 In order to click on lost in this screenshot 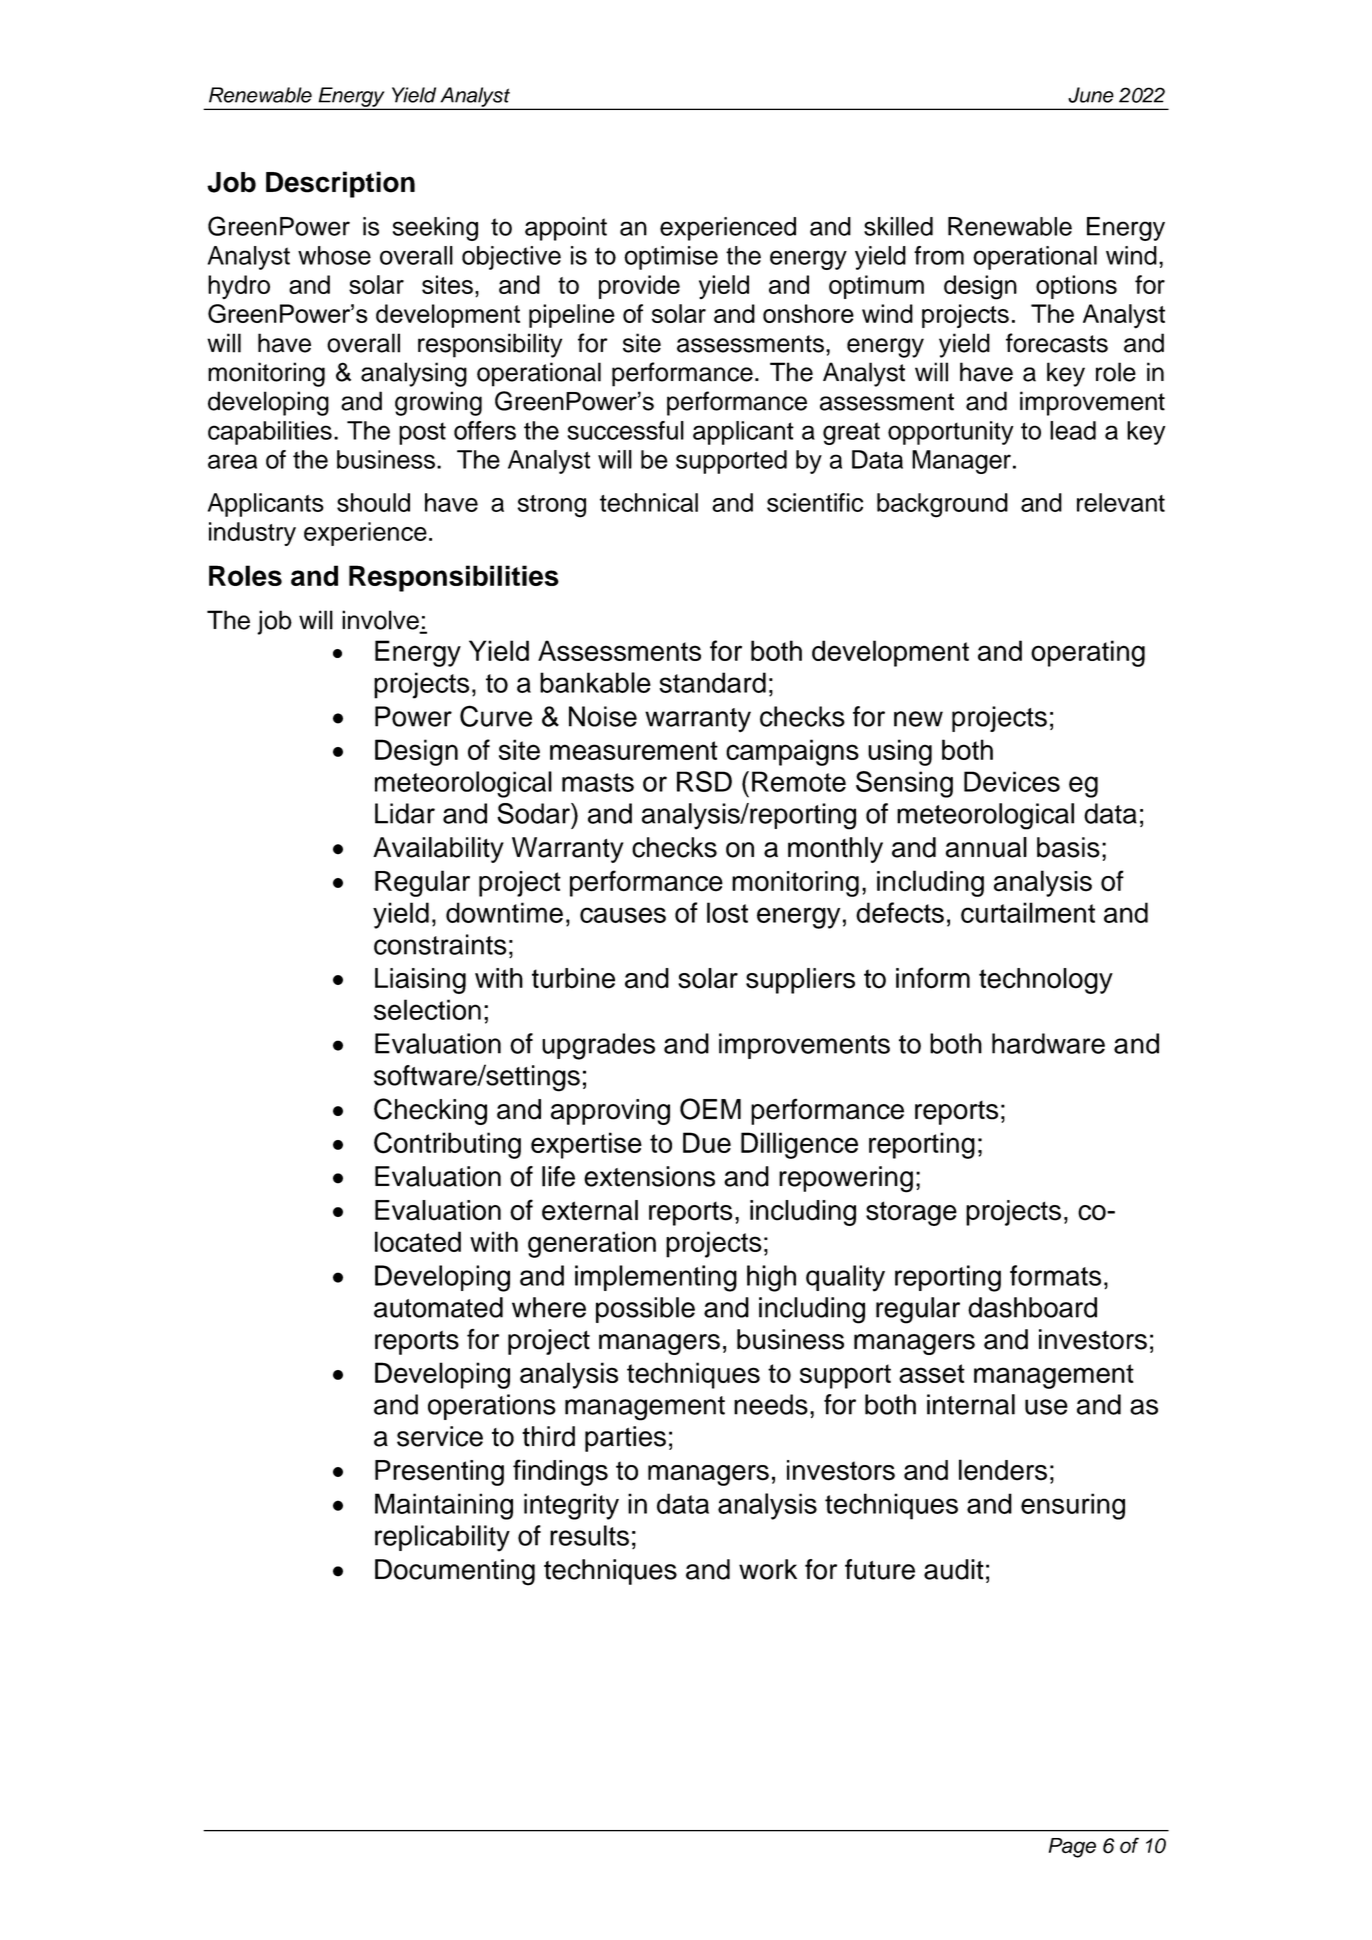, I will do `click(727, 912)`.
